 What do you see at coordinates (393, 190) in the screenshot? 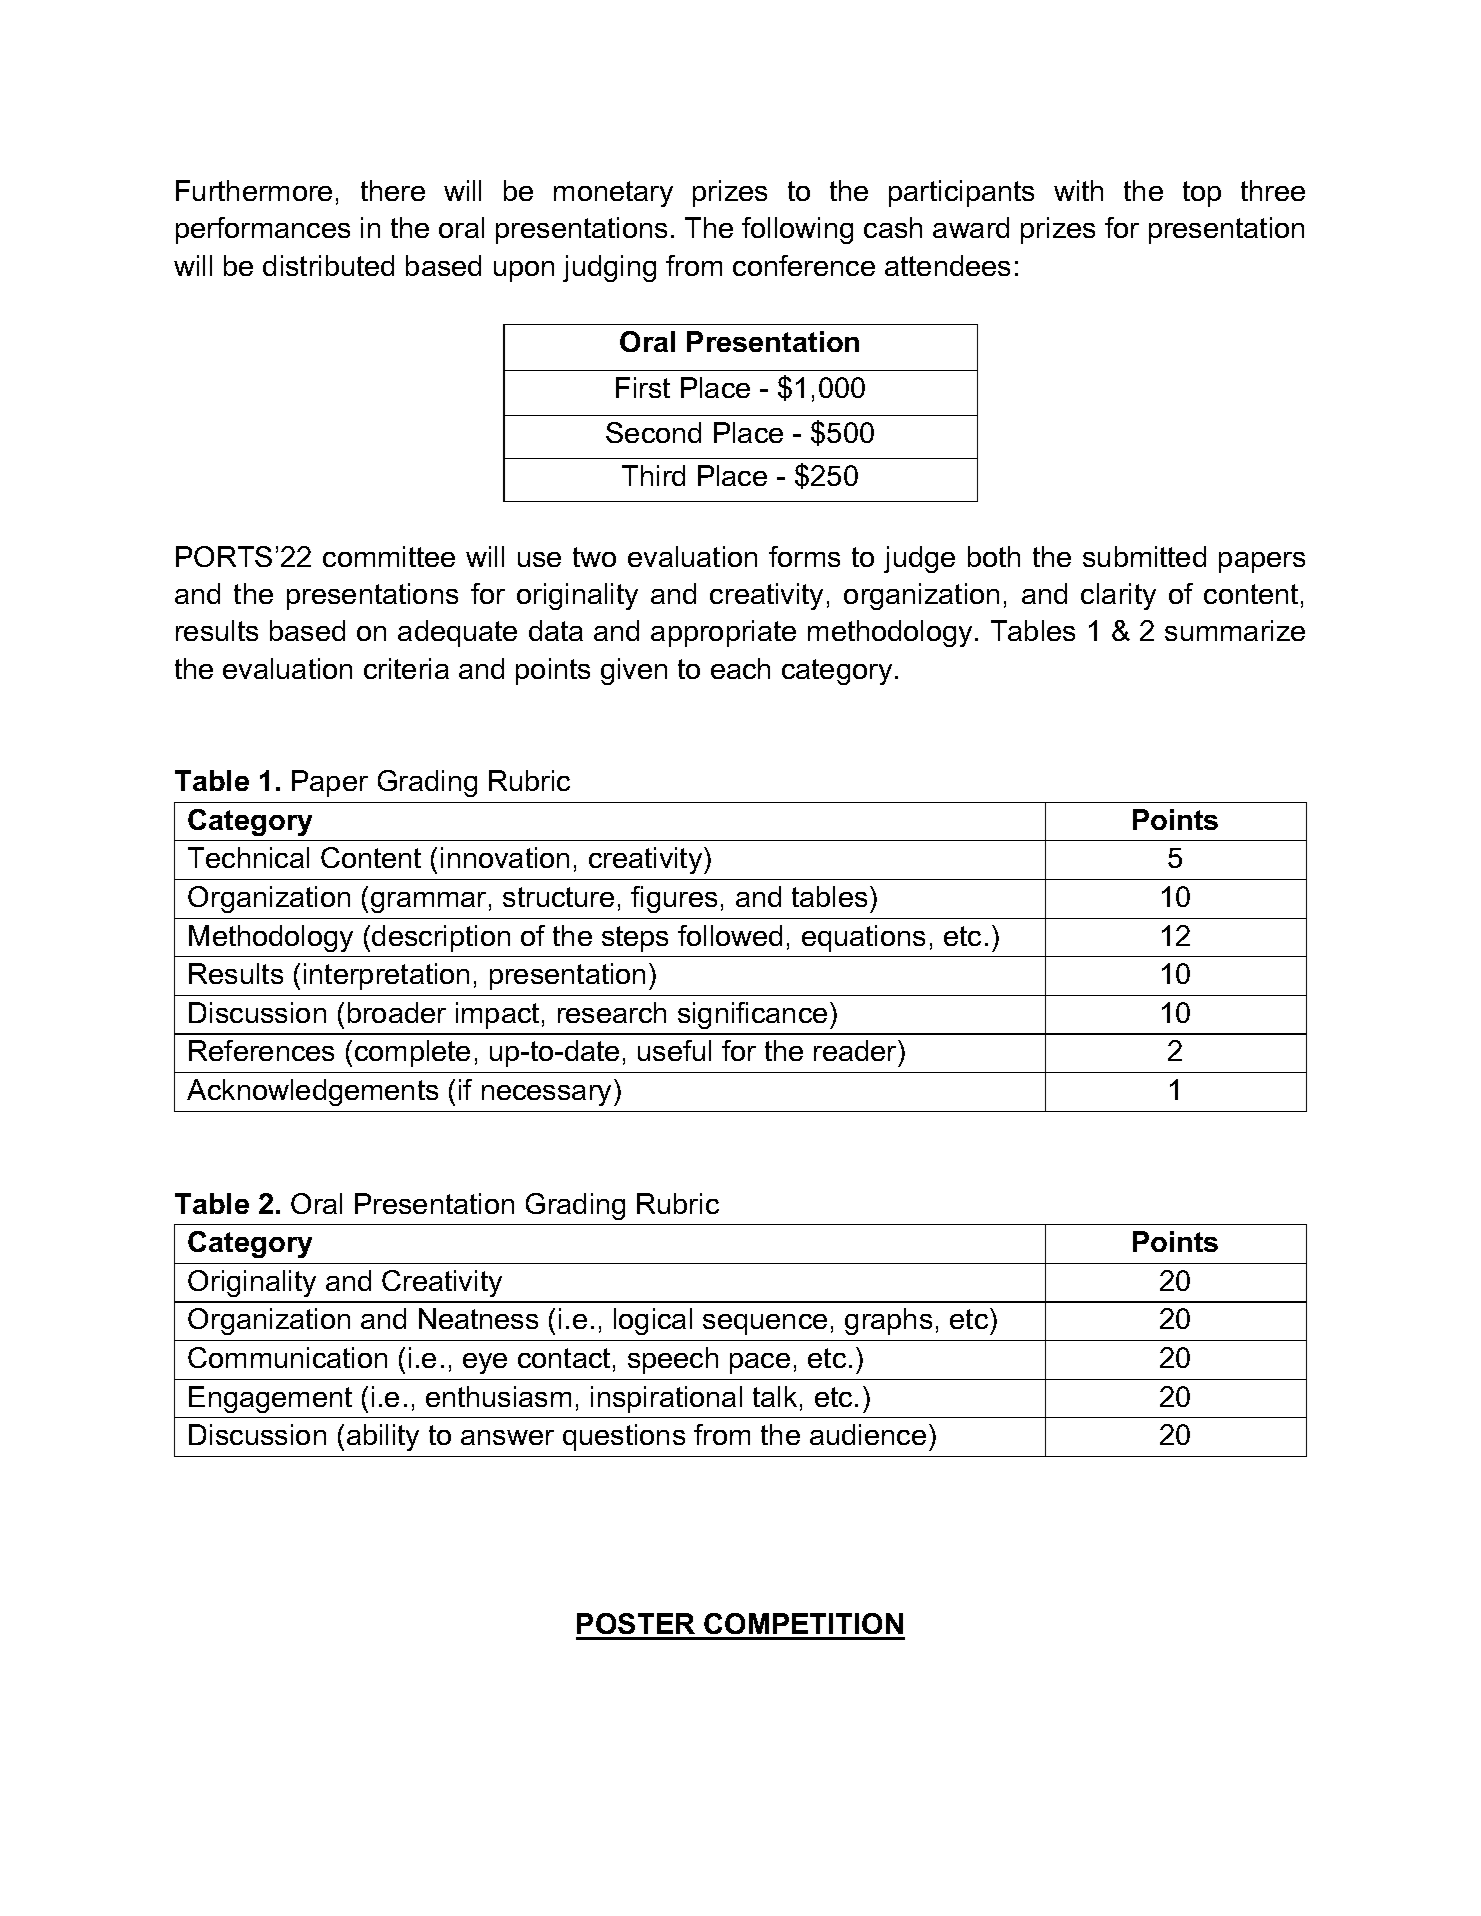
I see `there` at bounding box center [393, 190].
